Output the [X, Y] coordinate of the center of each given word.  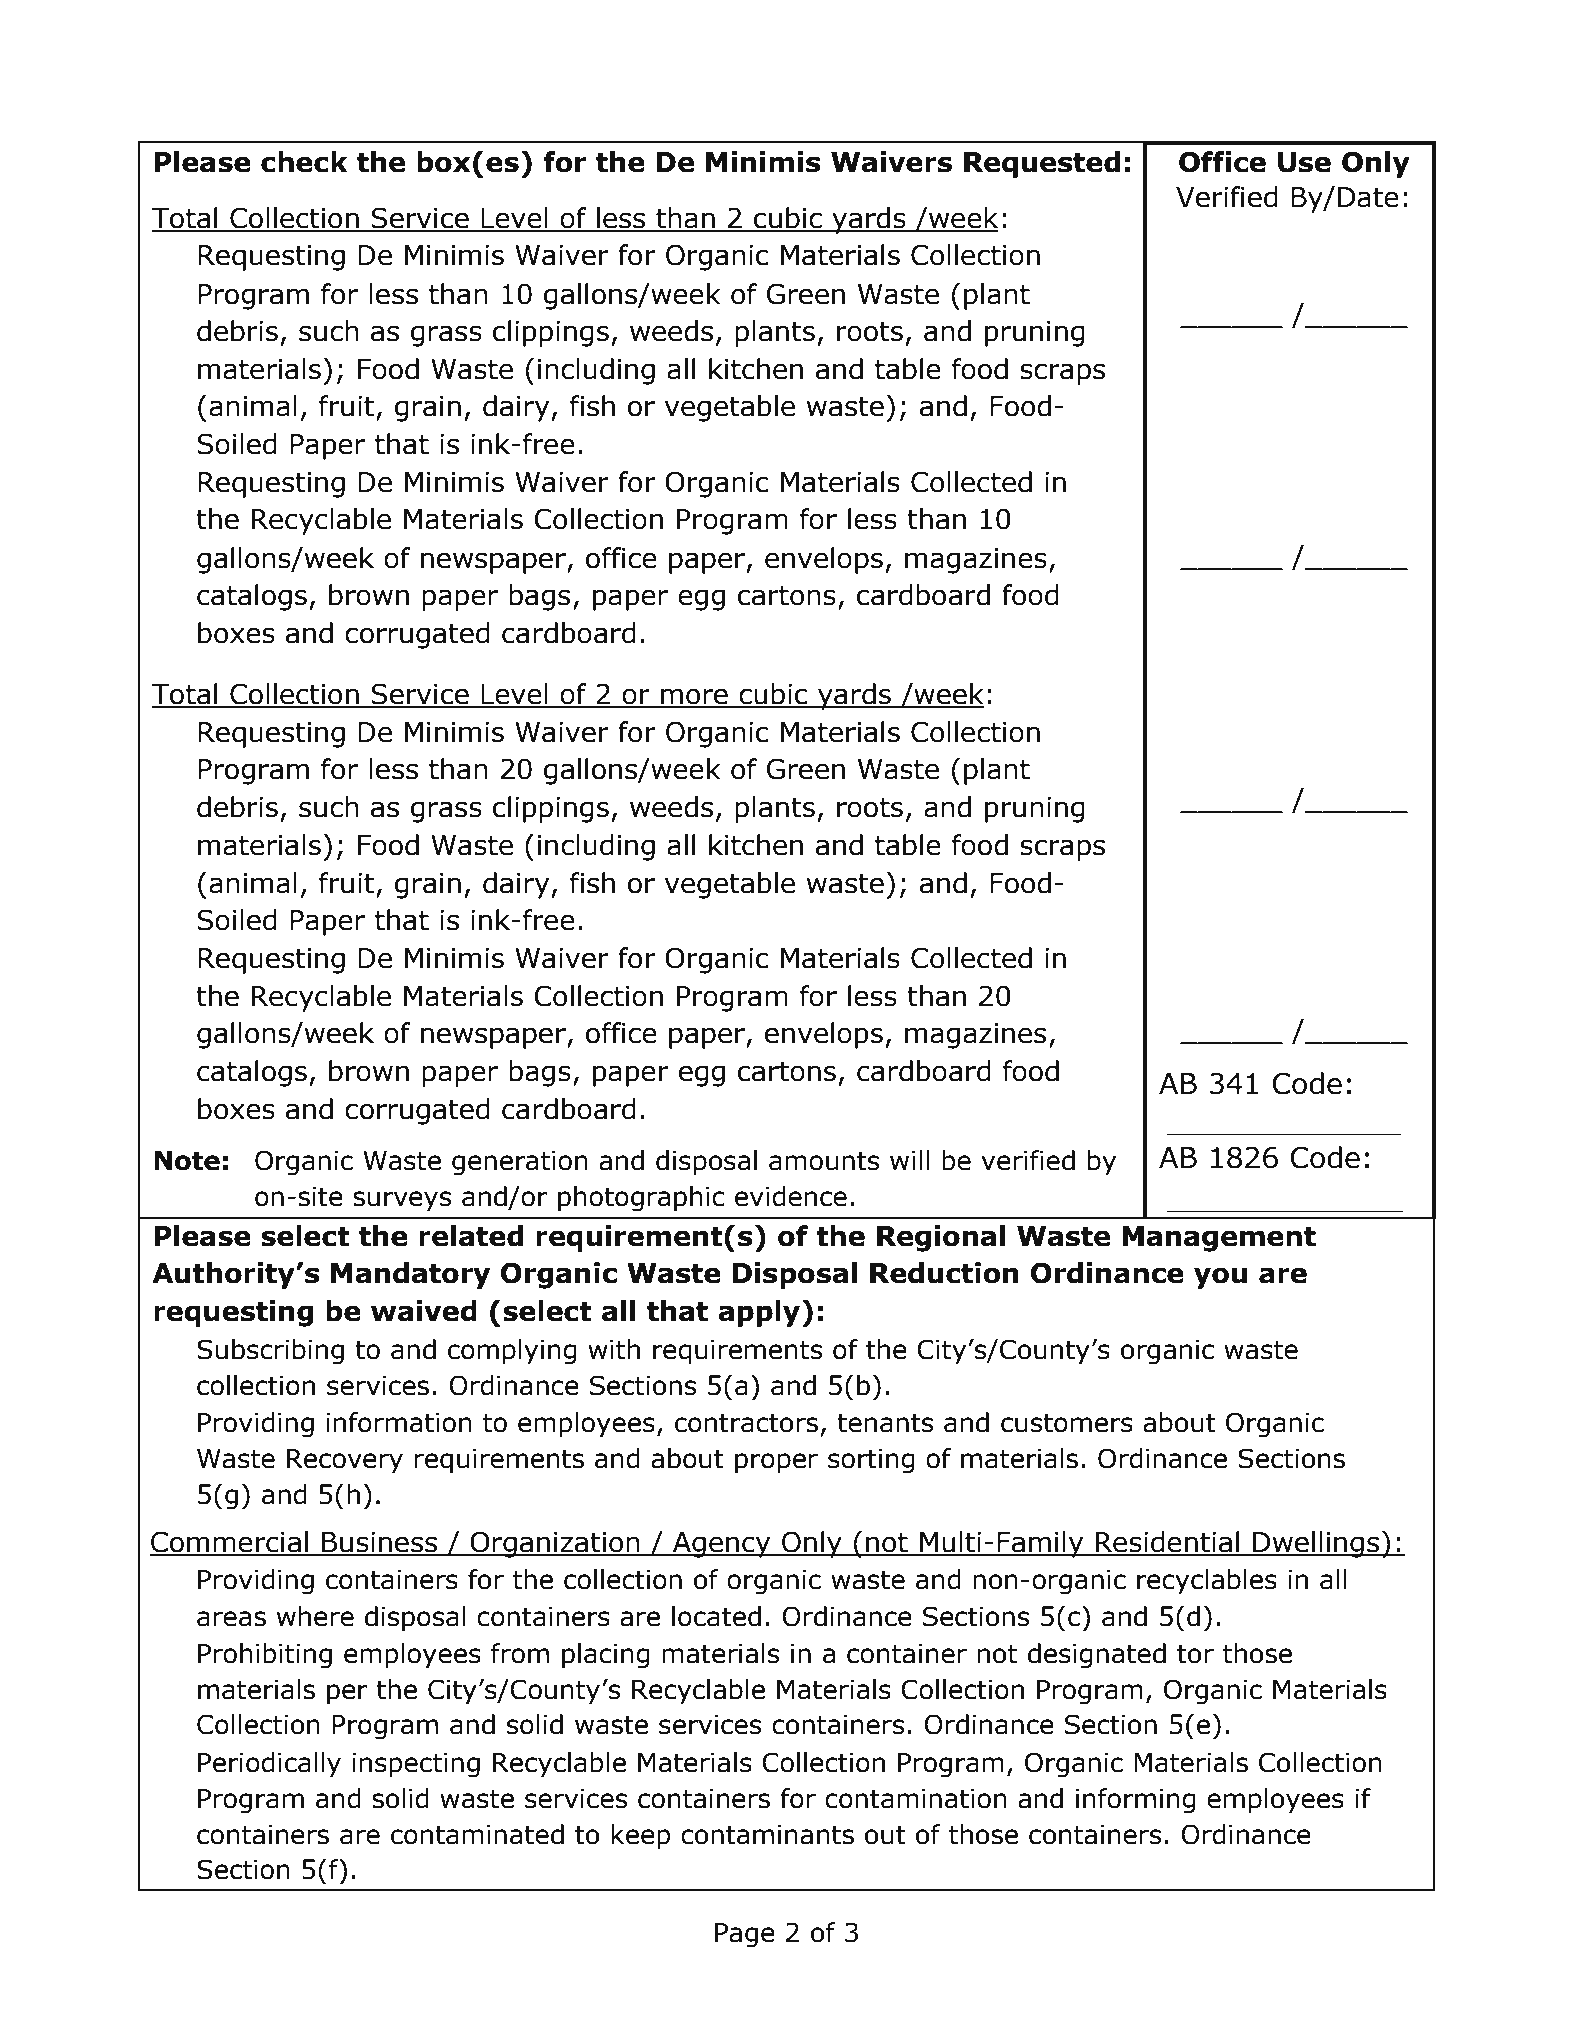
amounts [824, 1161]
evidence [791, 1196]
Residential [1168, 1543]
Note [187, 1161]
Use [1304, 162]
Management [1219, 1239]
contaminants [767, 1835]
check [304, 162]
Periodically [269, 1765]
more [694, 697]
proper [776, 1463]
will [910, 1160]
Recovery [345, 1461]
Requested [1042, 164]
